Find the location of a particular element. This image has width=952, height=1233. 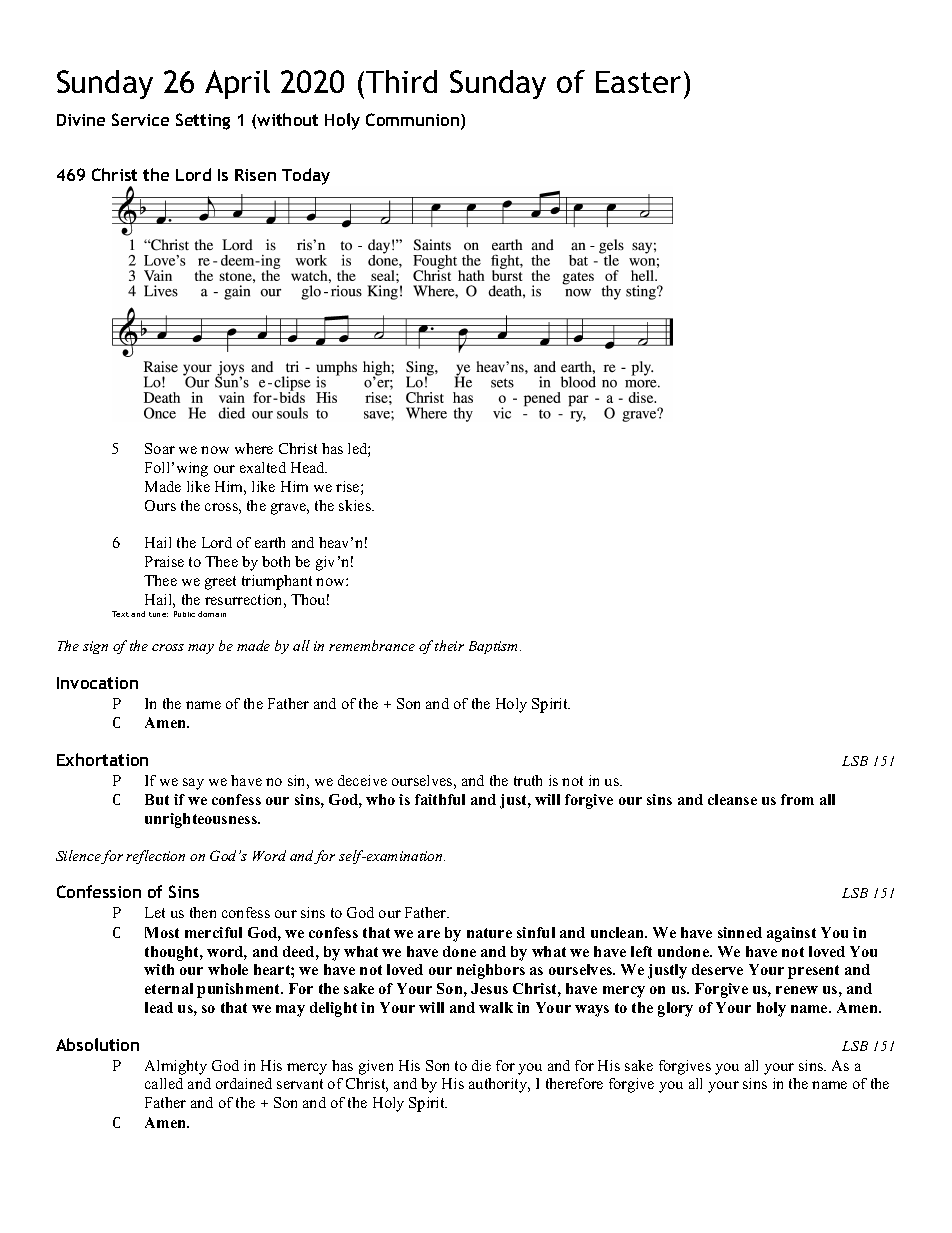

Today is located at coordinates (306, 176).
